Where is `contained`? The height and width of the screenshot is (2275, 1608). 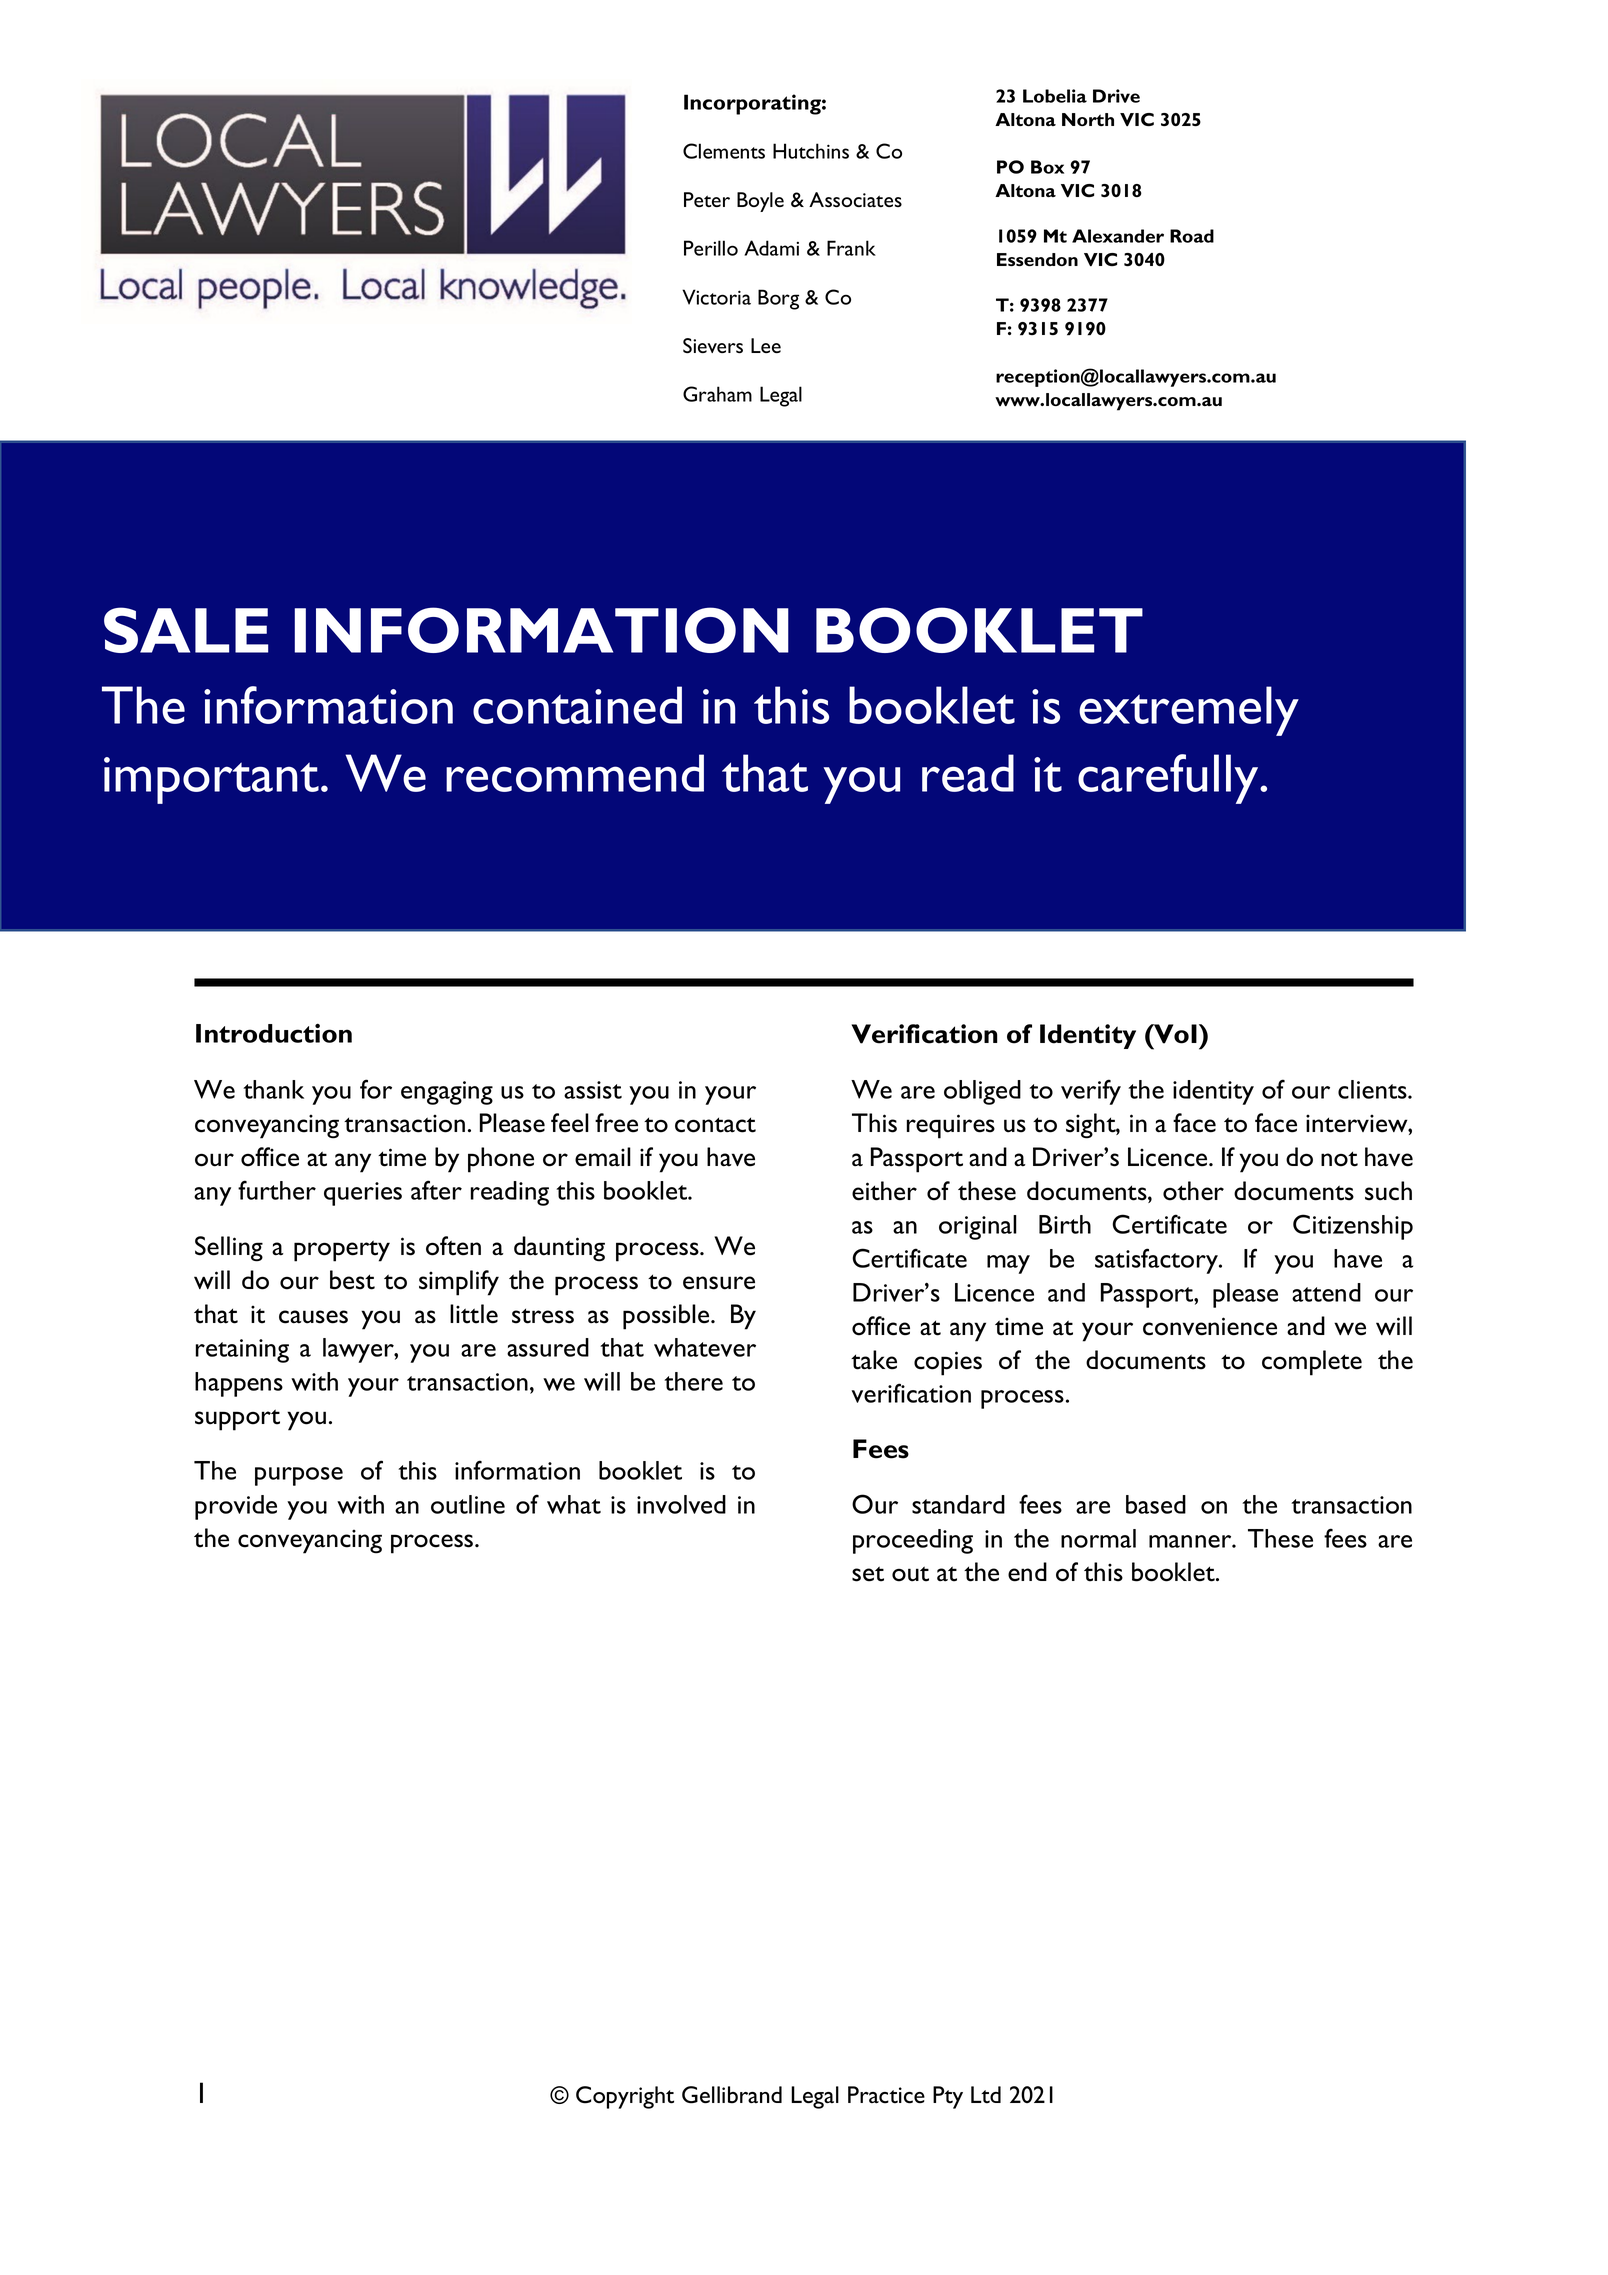
contained is located at coordinates (577, 705).
